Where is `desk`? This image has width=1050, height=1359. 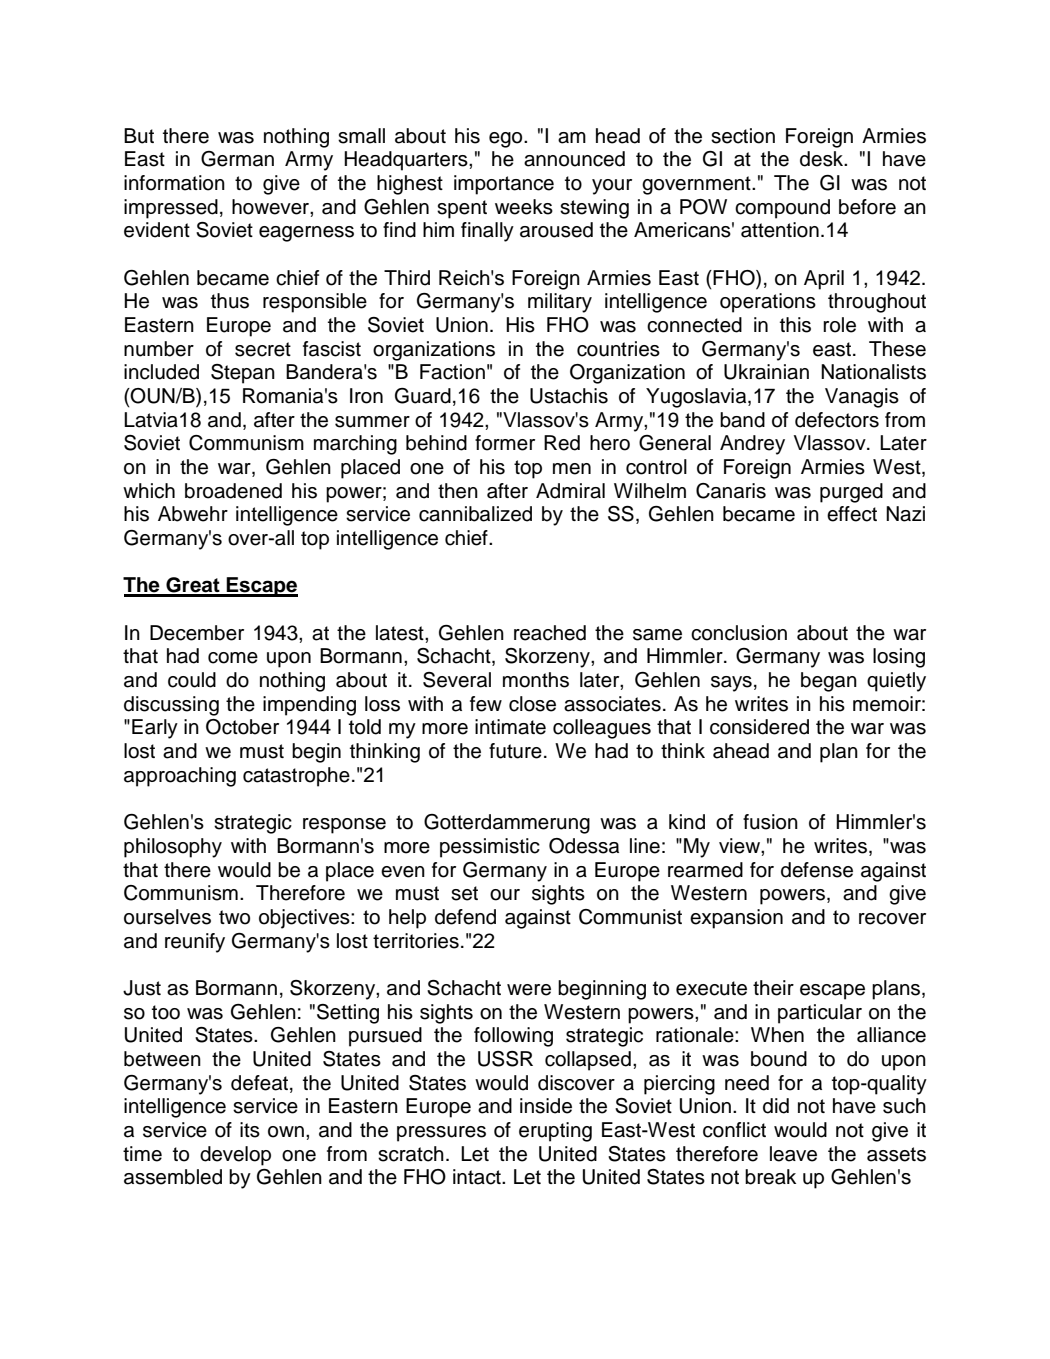 desk is located at coordinates (823, 159).
